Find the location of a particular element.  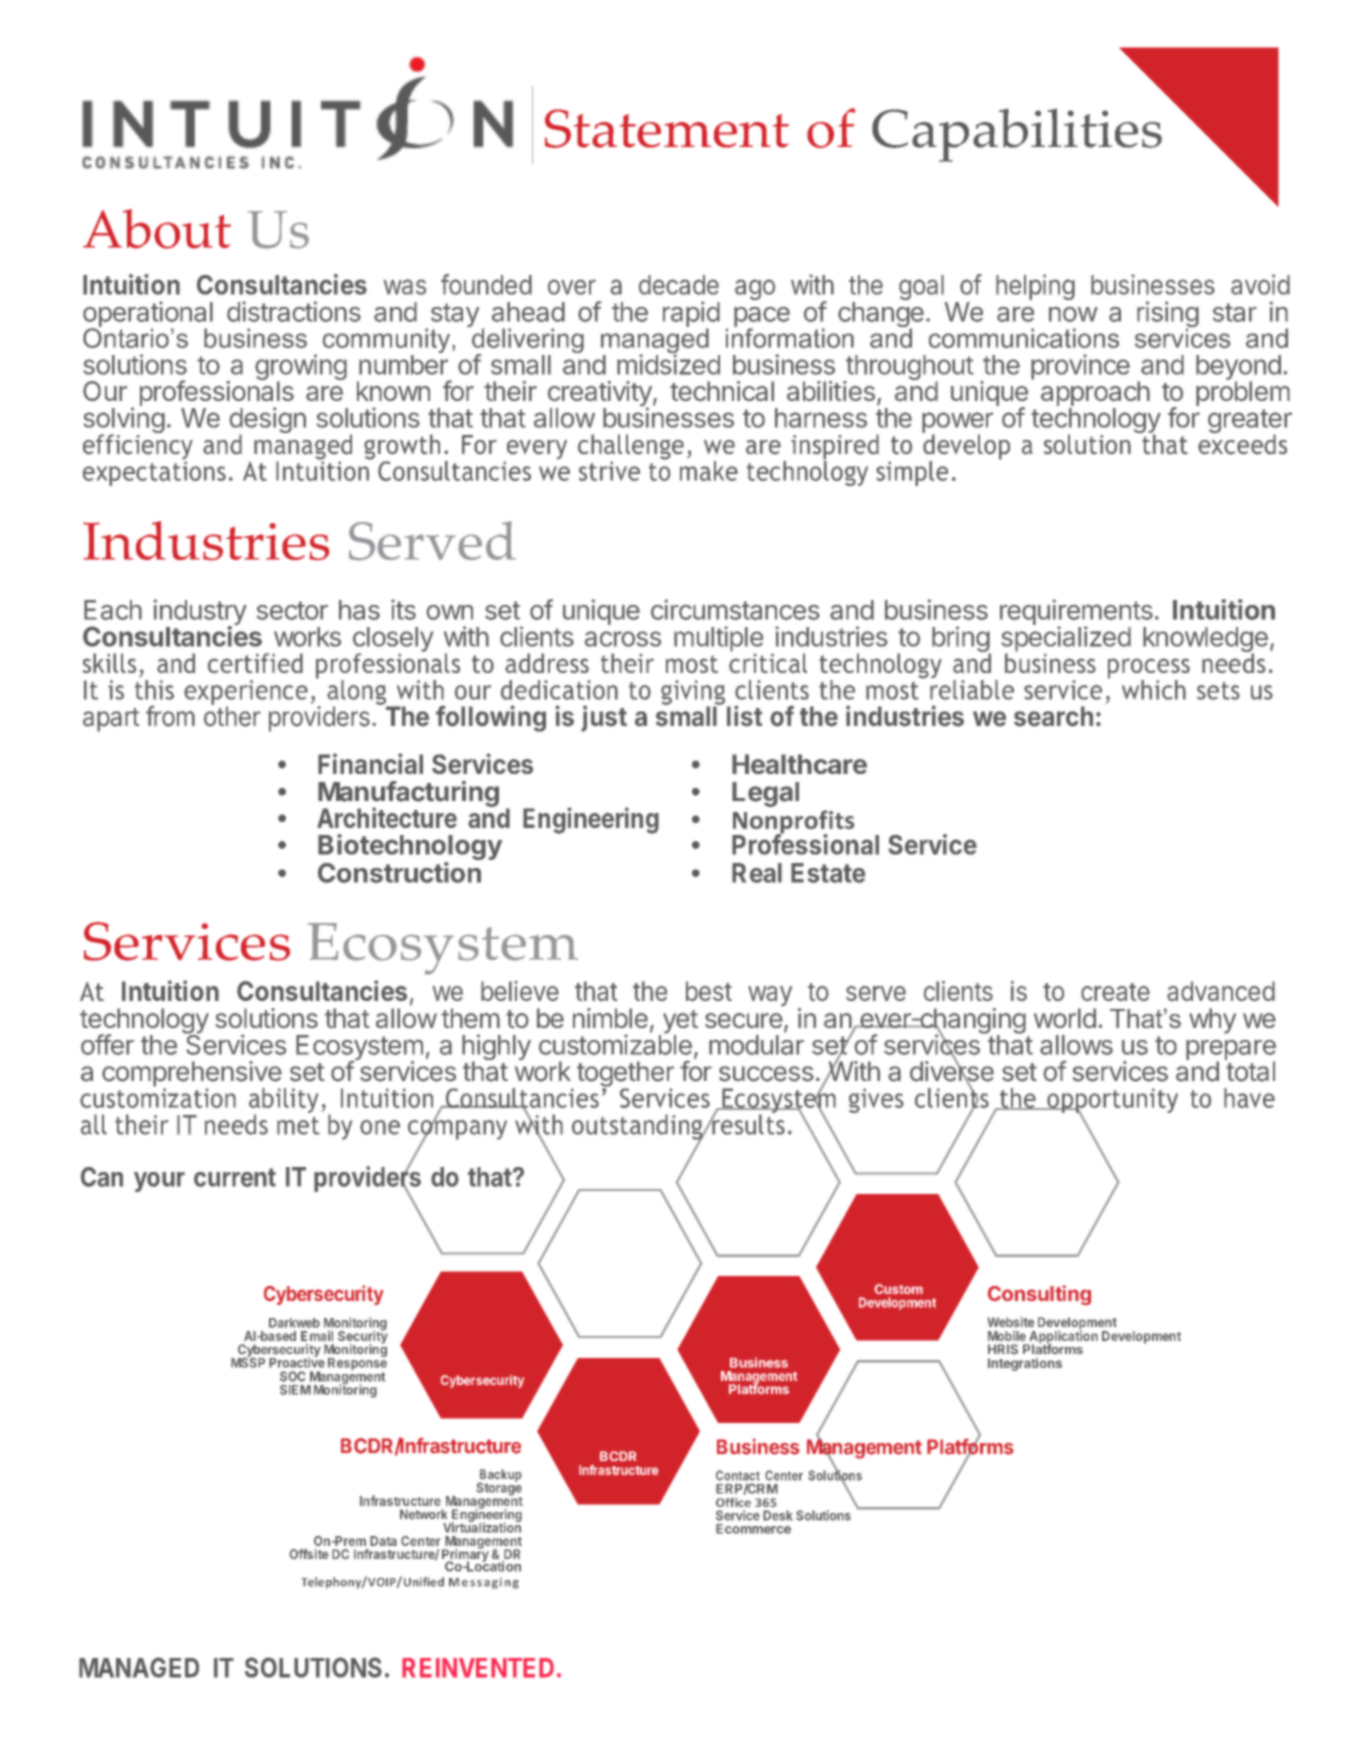

helping is located at coordinates (1035, 287).
